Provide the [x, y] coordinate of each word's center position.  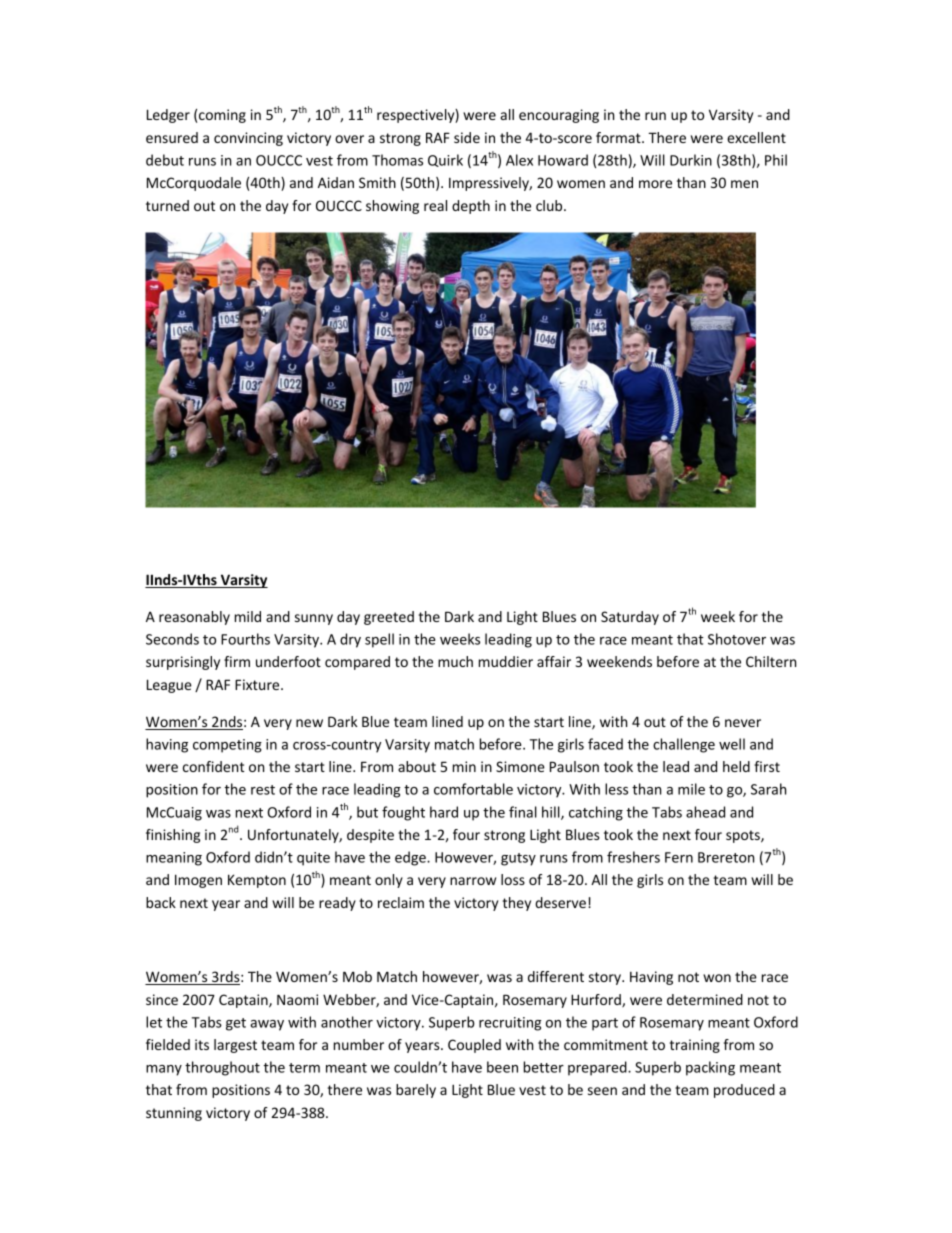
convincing [248, 139]
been [502, 1067]
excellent [756, 137]
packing [710, 1068]
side [467, 137]
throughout [222, 1068]
